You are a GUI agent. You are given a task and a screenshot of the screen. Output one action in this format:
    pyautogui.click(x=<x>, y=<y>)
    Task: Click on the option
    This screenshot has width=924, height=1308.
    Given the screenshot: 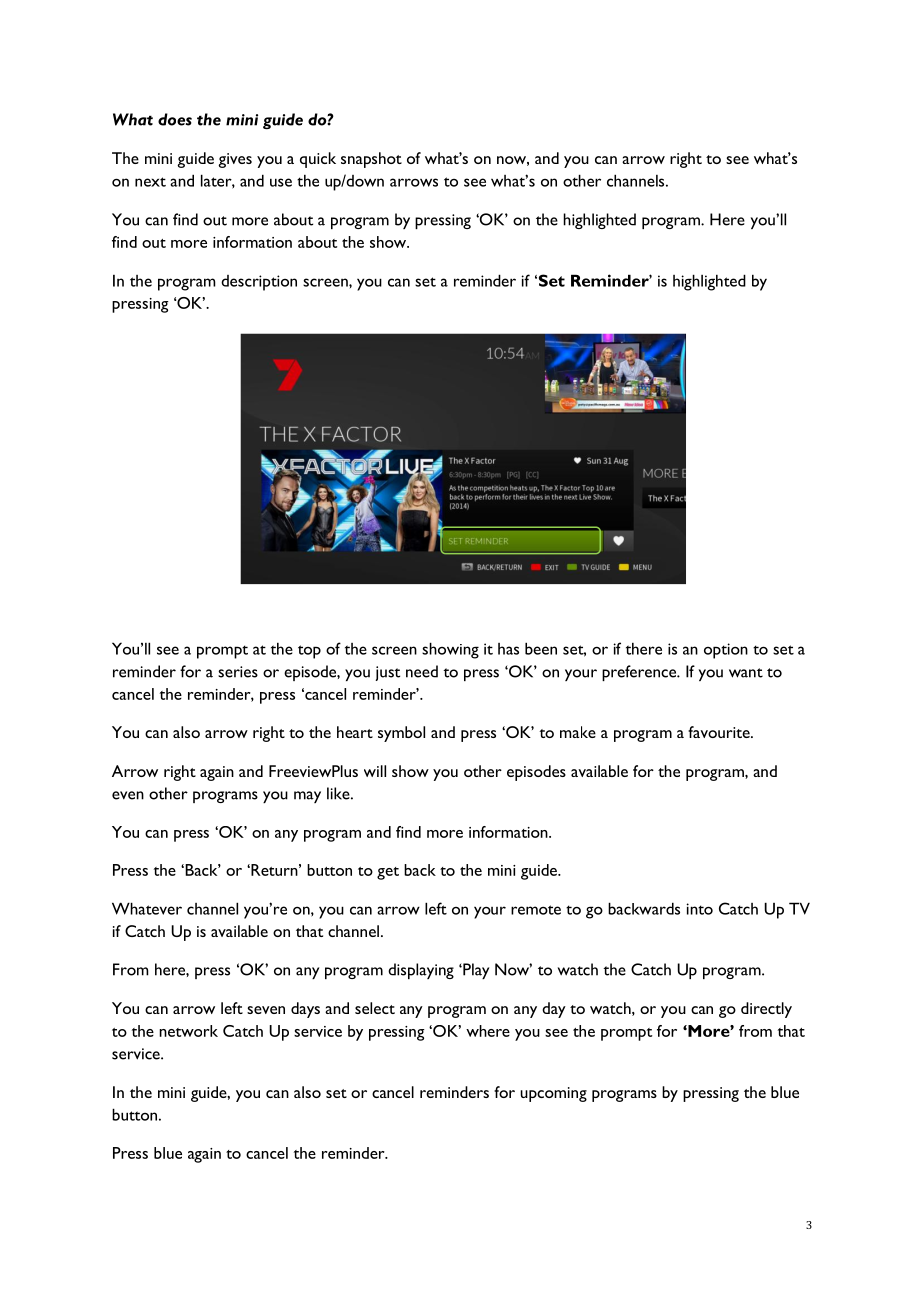 What is the action you would take?
    pyautogui.click(x=726, y=651)
